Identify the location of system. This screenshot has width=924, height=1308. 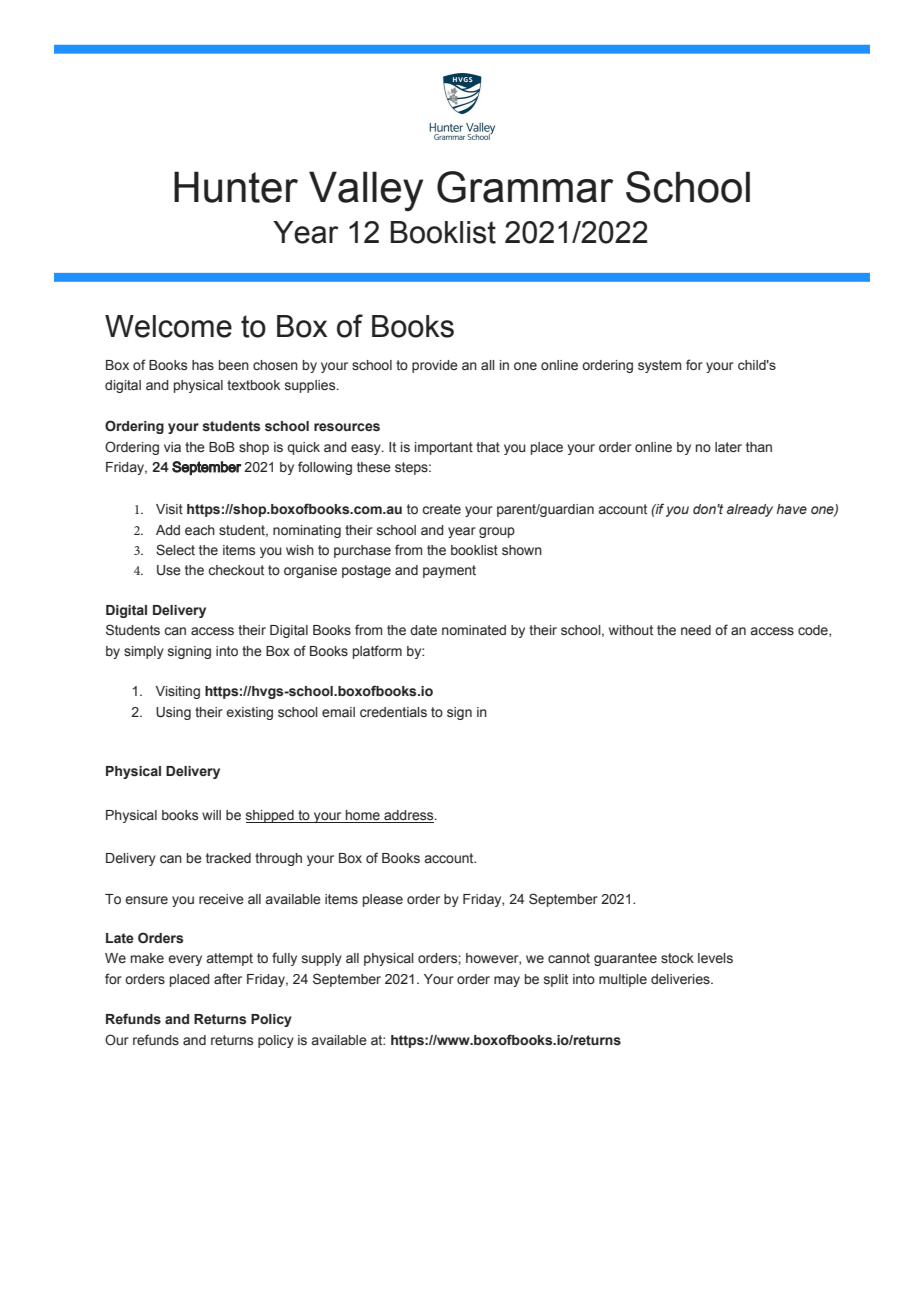
(659, 366).
